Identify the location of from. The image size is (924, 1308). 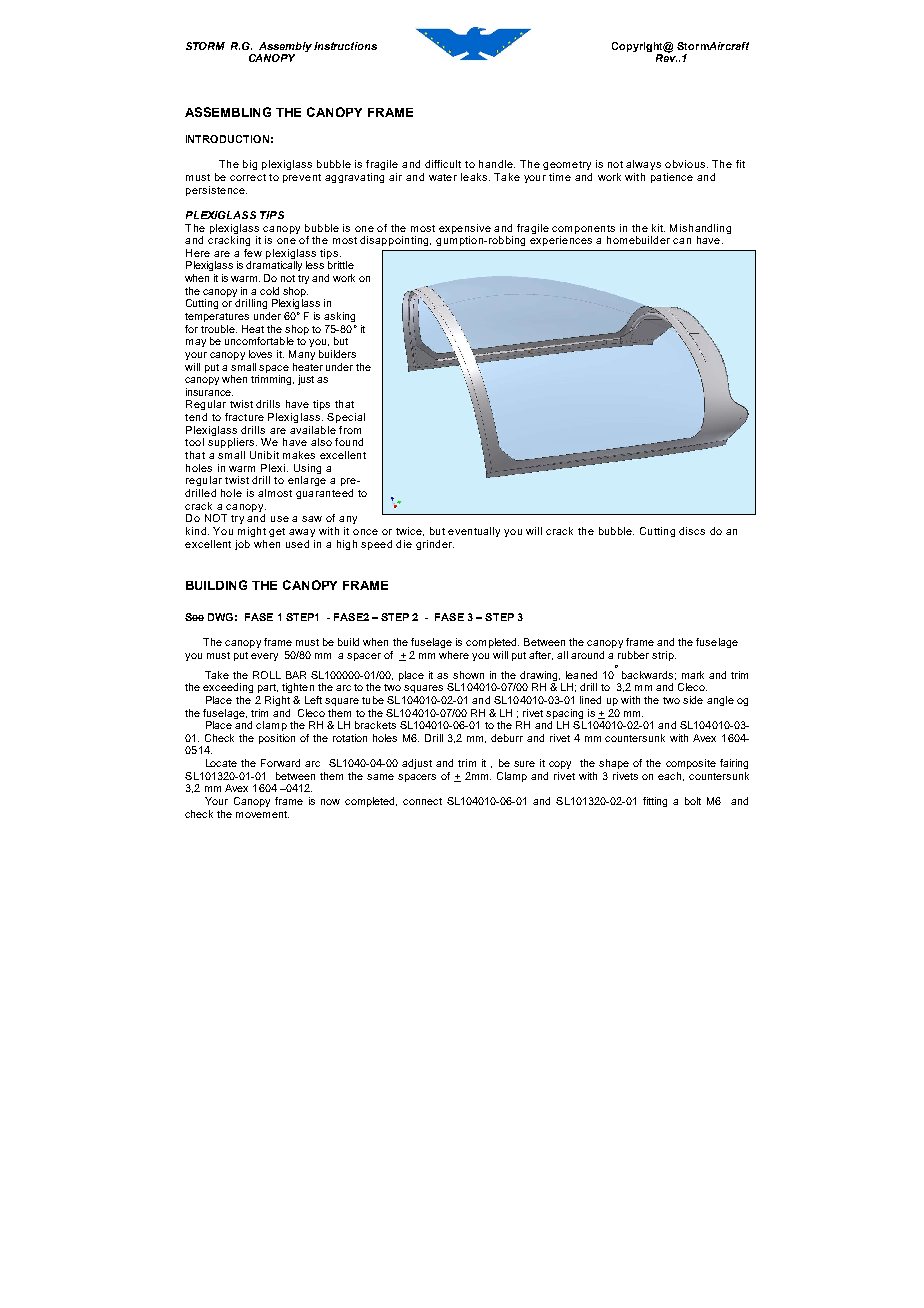
(350, 430).
